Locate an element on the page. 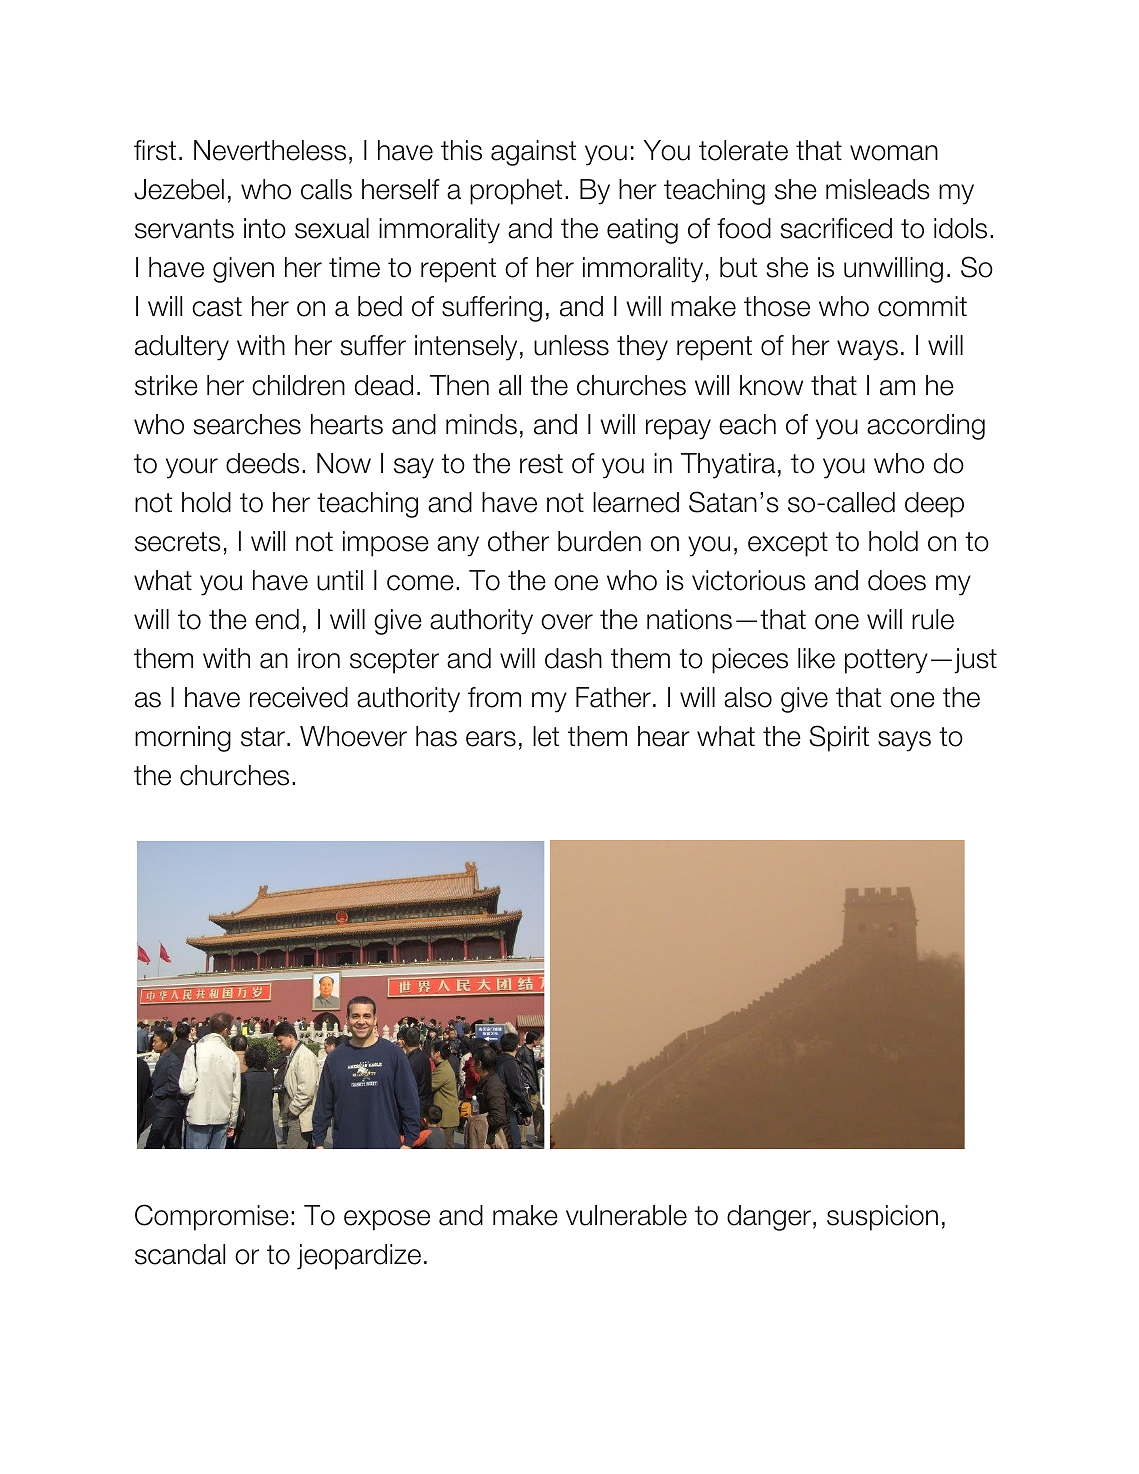 The image size is (1139, 1474). received is located at coordinates (299, 697).
